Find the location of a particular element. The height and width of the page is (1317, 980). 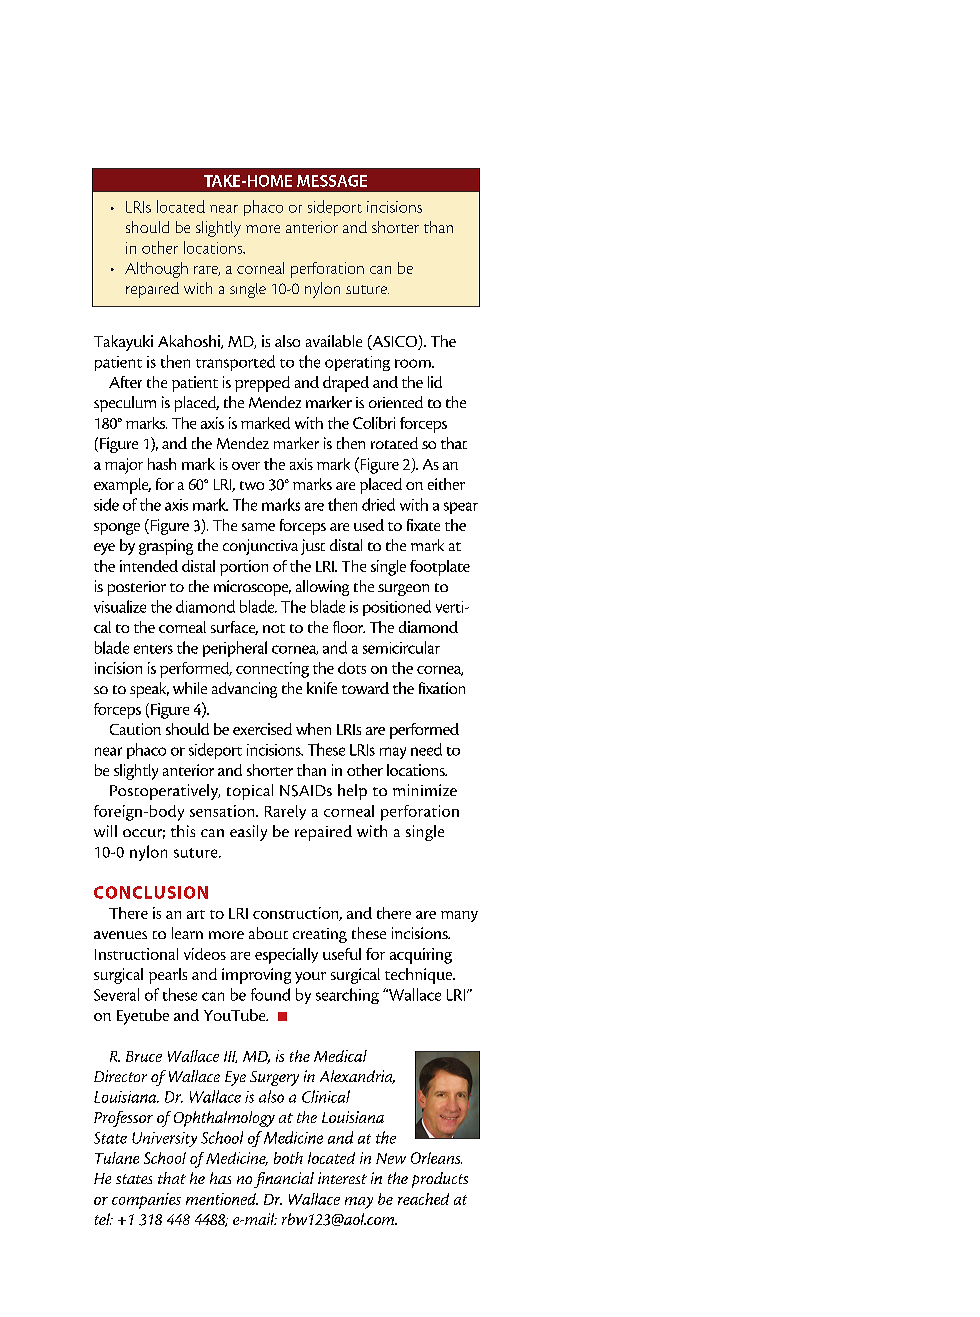

two is located at coordinates (252, 485).
